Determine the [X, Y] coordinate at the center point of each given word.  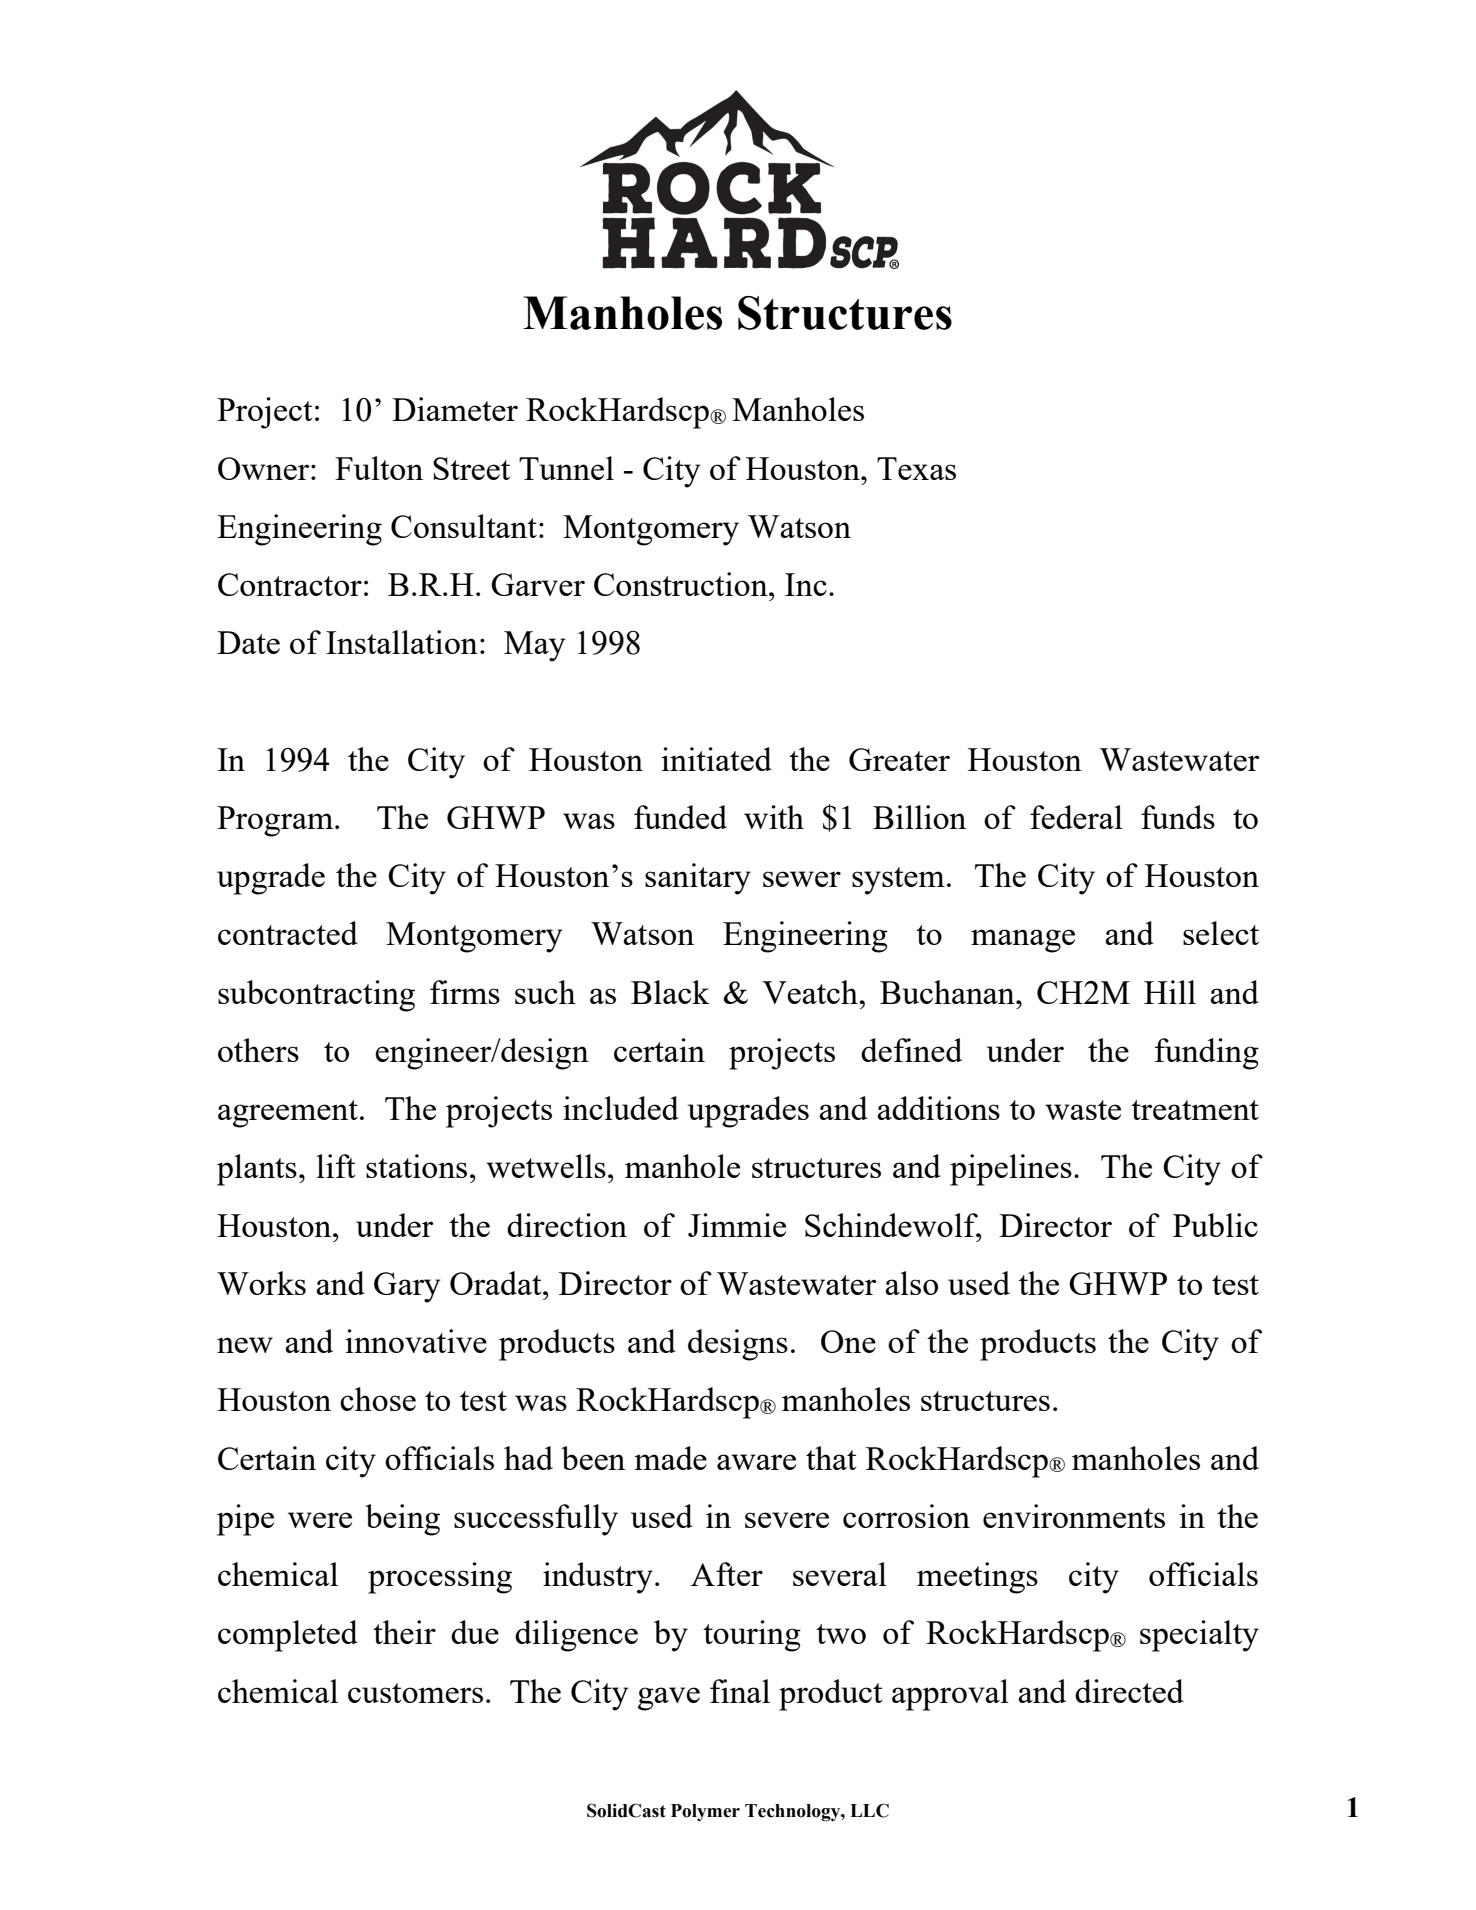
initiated [716, 759]
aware [756, 1462]
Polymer [705, 1812]
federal [1076, 817]
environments [1074, 1516]
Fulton [379, 468]
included [621, 1108]
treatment [1195, 1110]
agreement [288, 1114]
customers [415, 1693]
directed [1129, 1691]
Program [276, 821]
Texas [916, 468]
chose [378, 1399]
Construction [682, 584]
